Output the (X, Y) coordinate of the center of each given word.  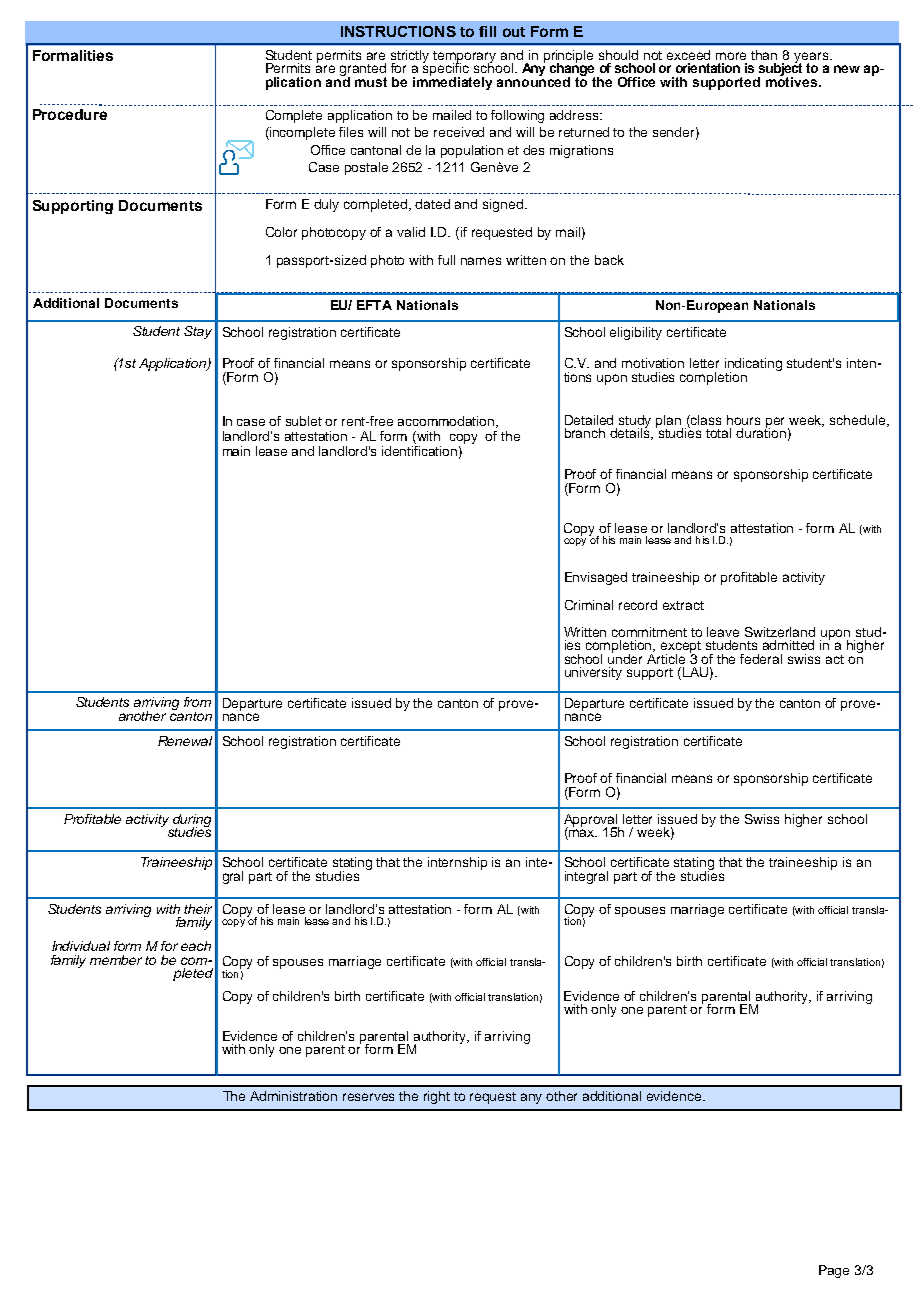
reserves (368, 1097)
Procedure (70, 114)
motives (793, 81)
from (197, 702)
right (437, 1097)
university (593, 673)
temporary (464, 58)
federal (761, 659)
